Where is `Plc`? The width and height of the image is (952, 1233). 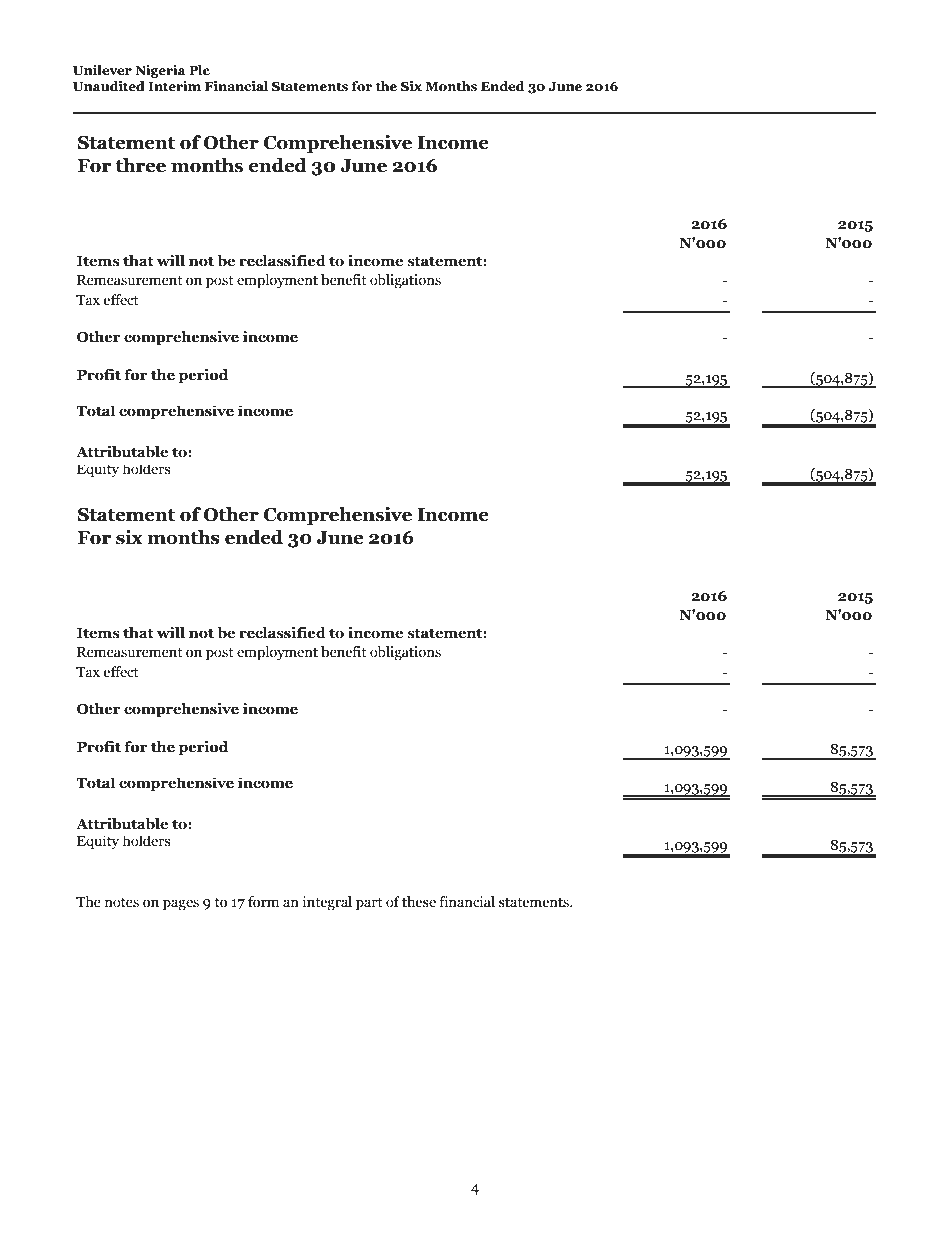 Plc is located at coordinates (199, 70).
